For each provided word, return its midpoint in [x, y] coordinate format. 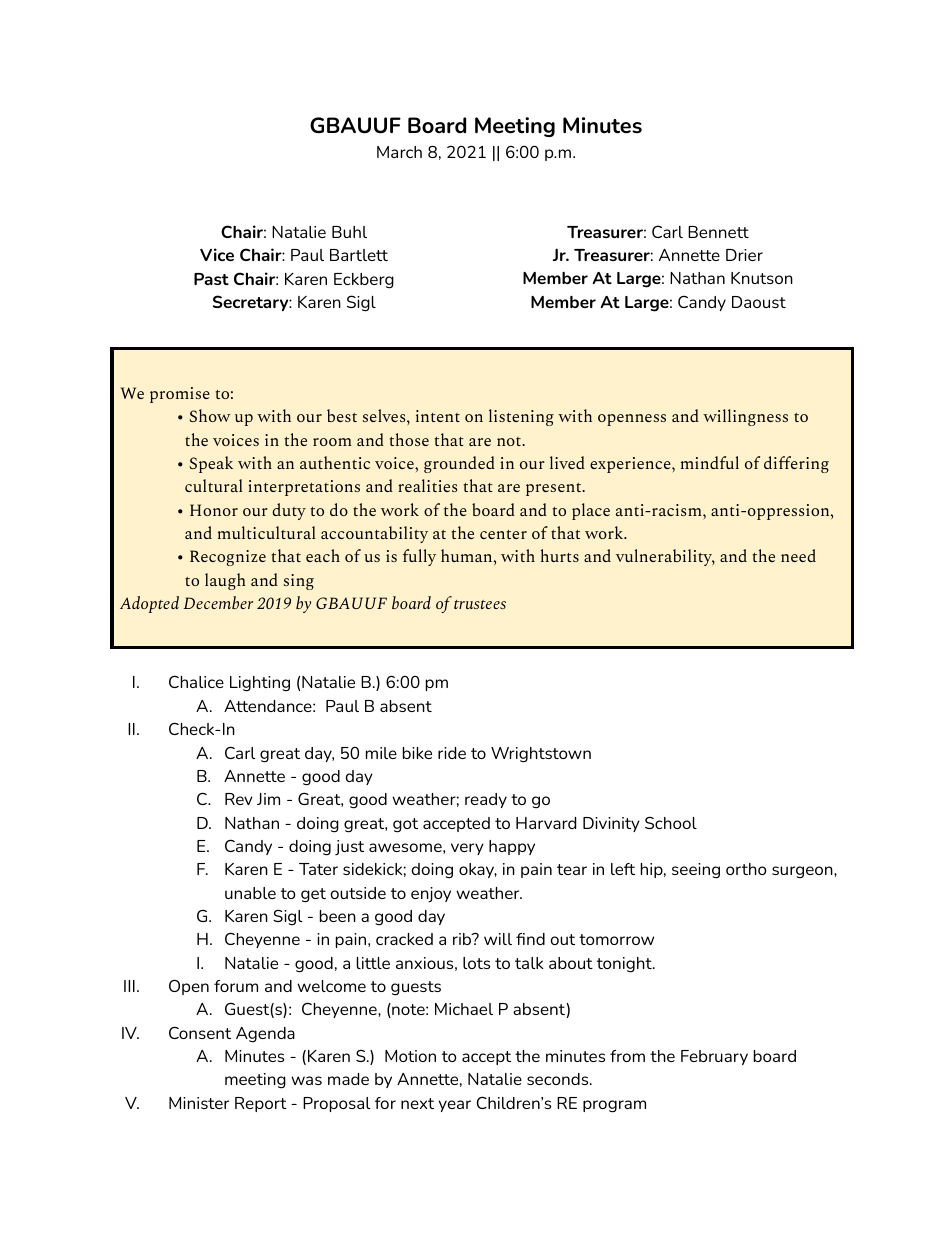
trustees [480, 604]
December [218, 602]
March [399, 152]
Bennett [718, 232]
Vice [217, 254]
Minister [199, 1103]
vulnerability [665, 557]
